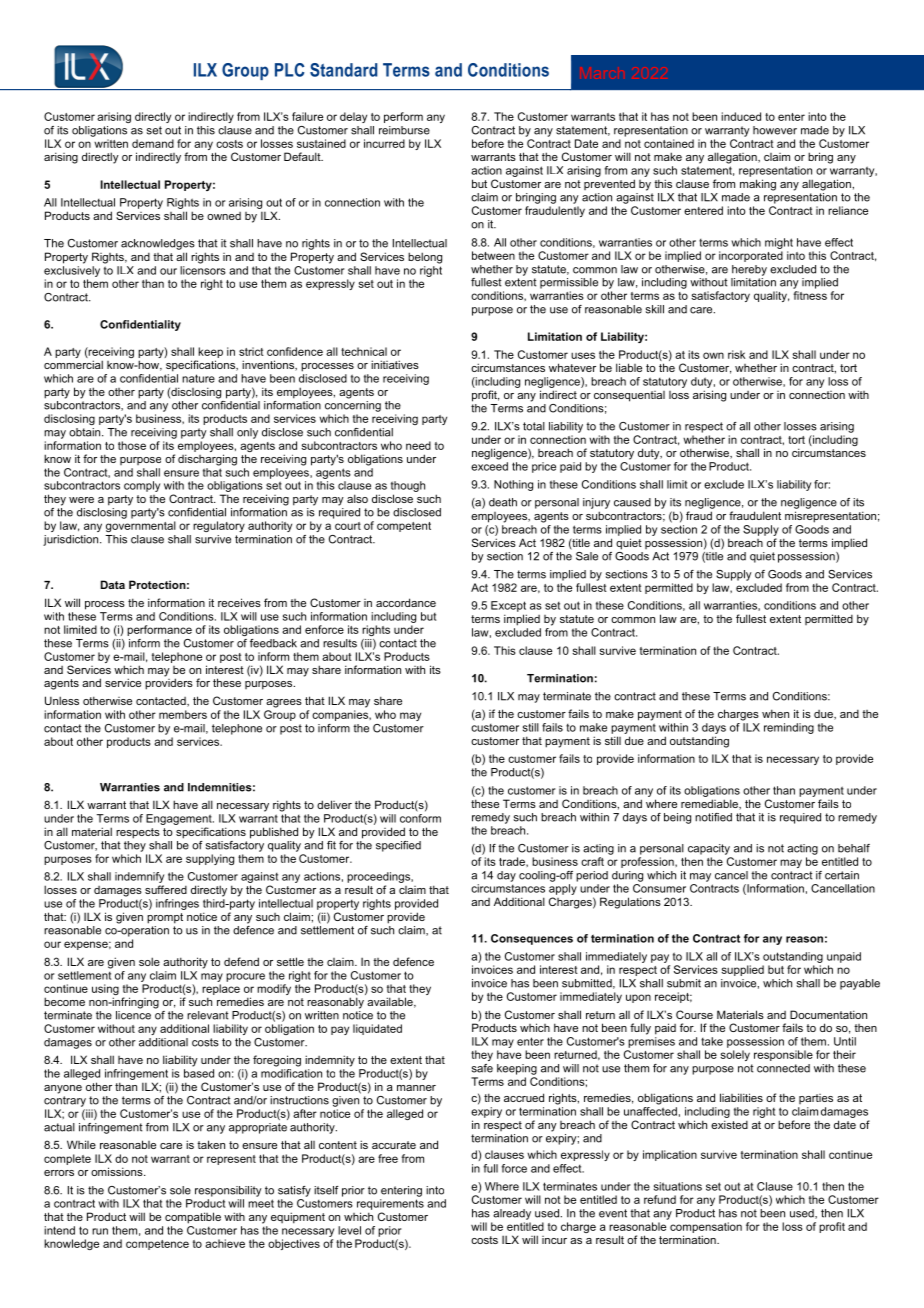 The image size is (924, 1308). I want to click on already, so click(512, 1214).
